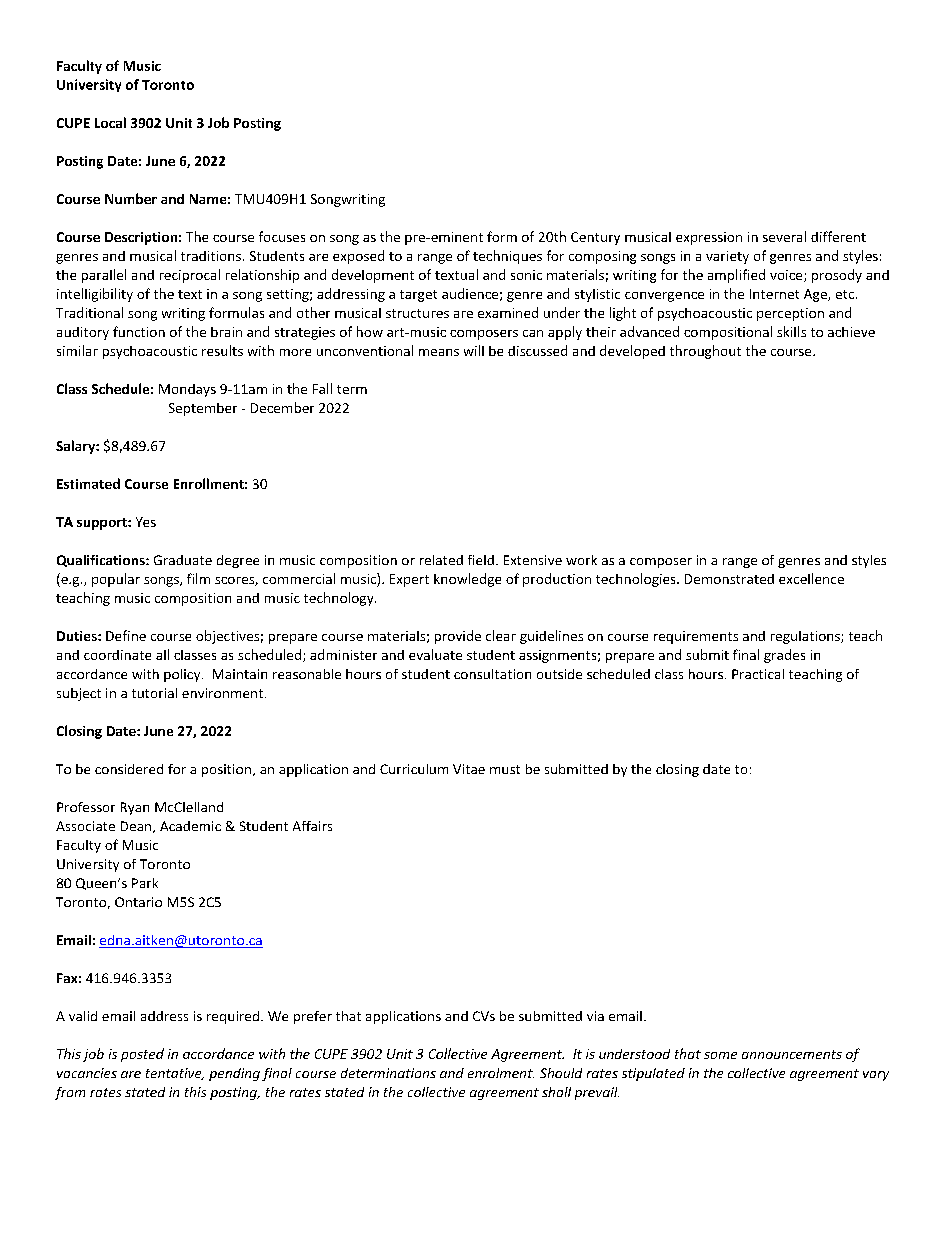 The image size is (952, 1233). Describe the element at coordinates (507, 257) in the image. I see `techniques` at that location.
